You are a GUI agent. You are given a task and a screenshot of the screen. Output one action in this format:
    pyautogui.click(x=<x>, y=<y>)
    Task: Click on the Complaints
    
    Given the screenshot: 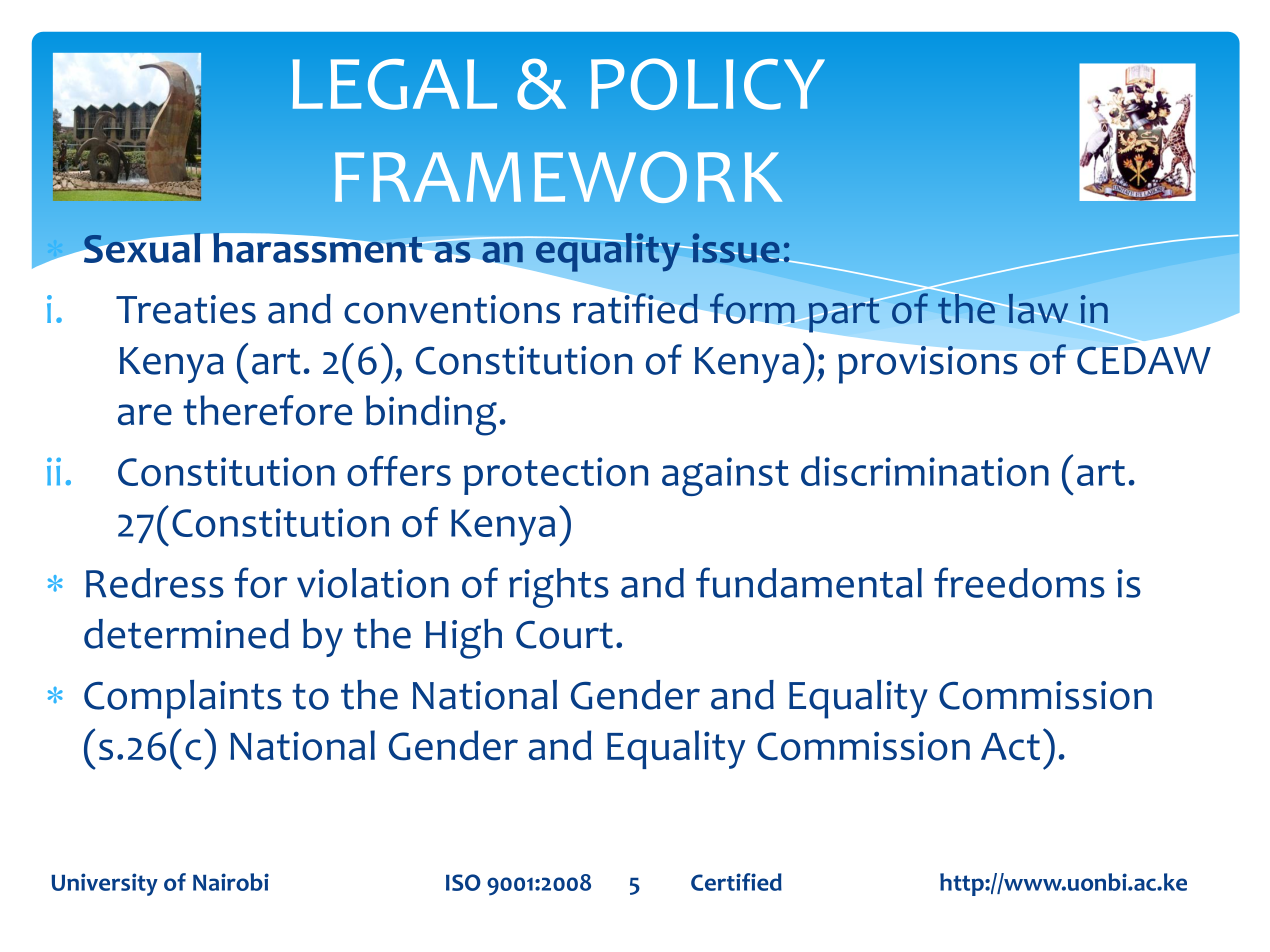 What is the action you would take?
    pyautogui.click(x=183, y=699)
